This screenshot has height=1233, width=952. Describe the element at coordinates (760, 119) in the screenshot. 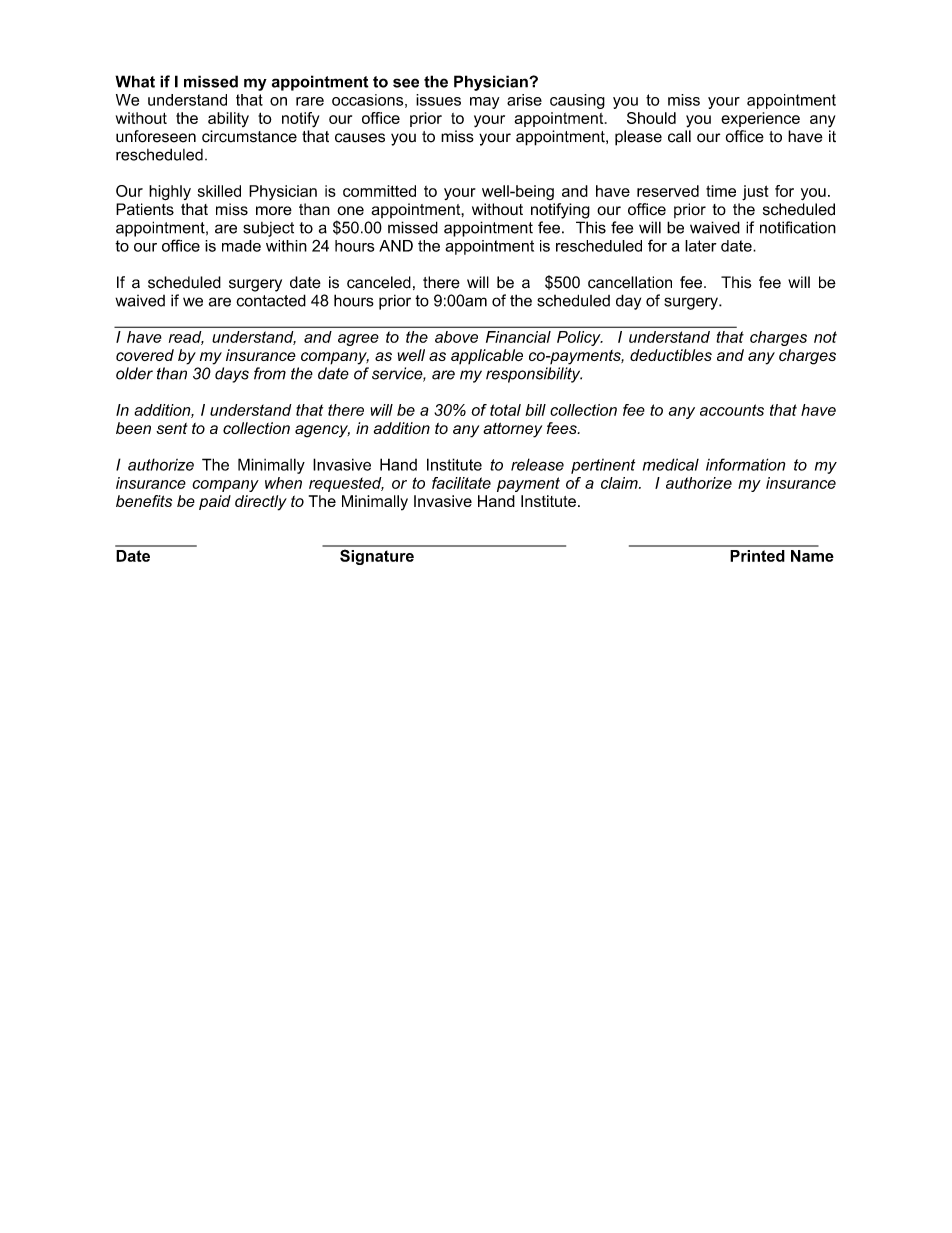

I see `experience` at that location.
